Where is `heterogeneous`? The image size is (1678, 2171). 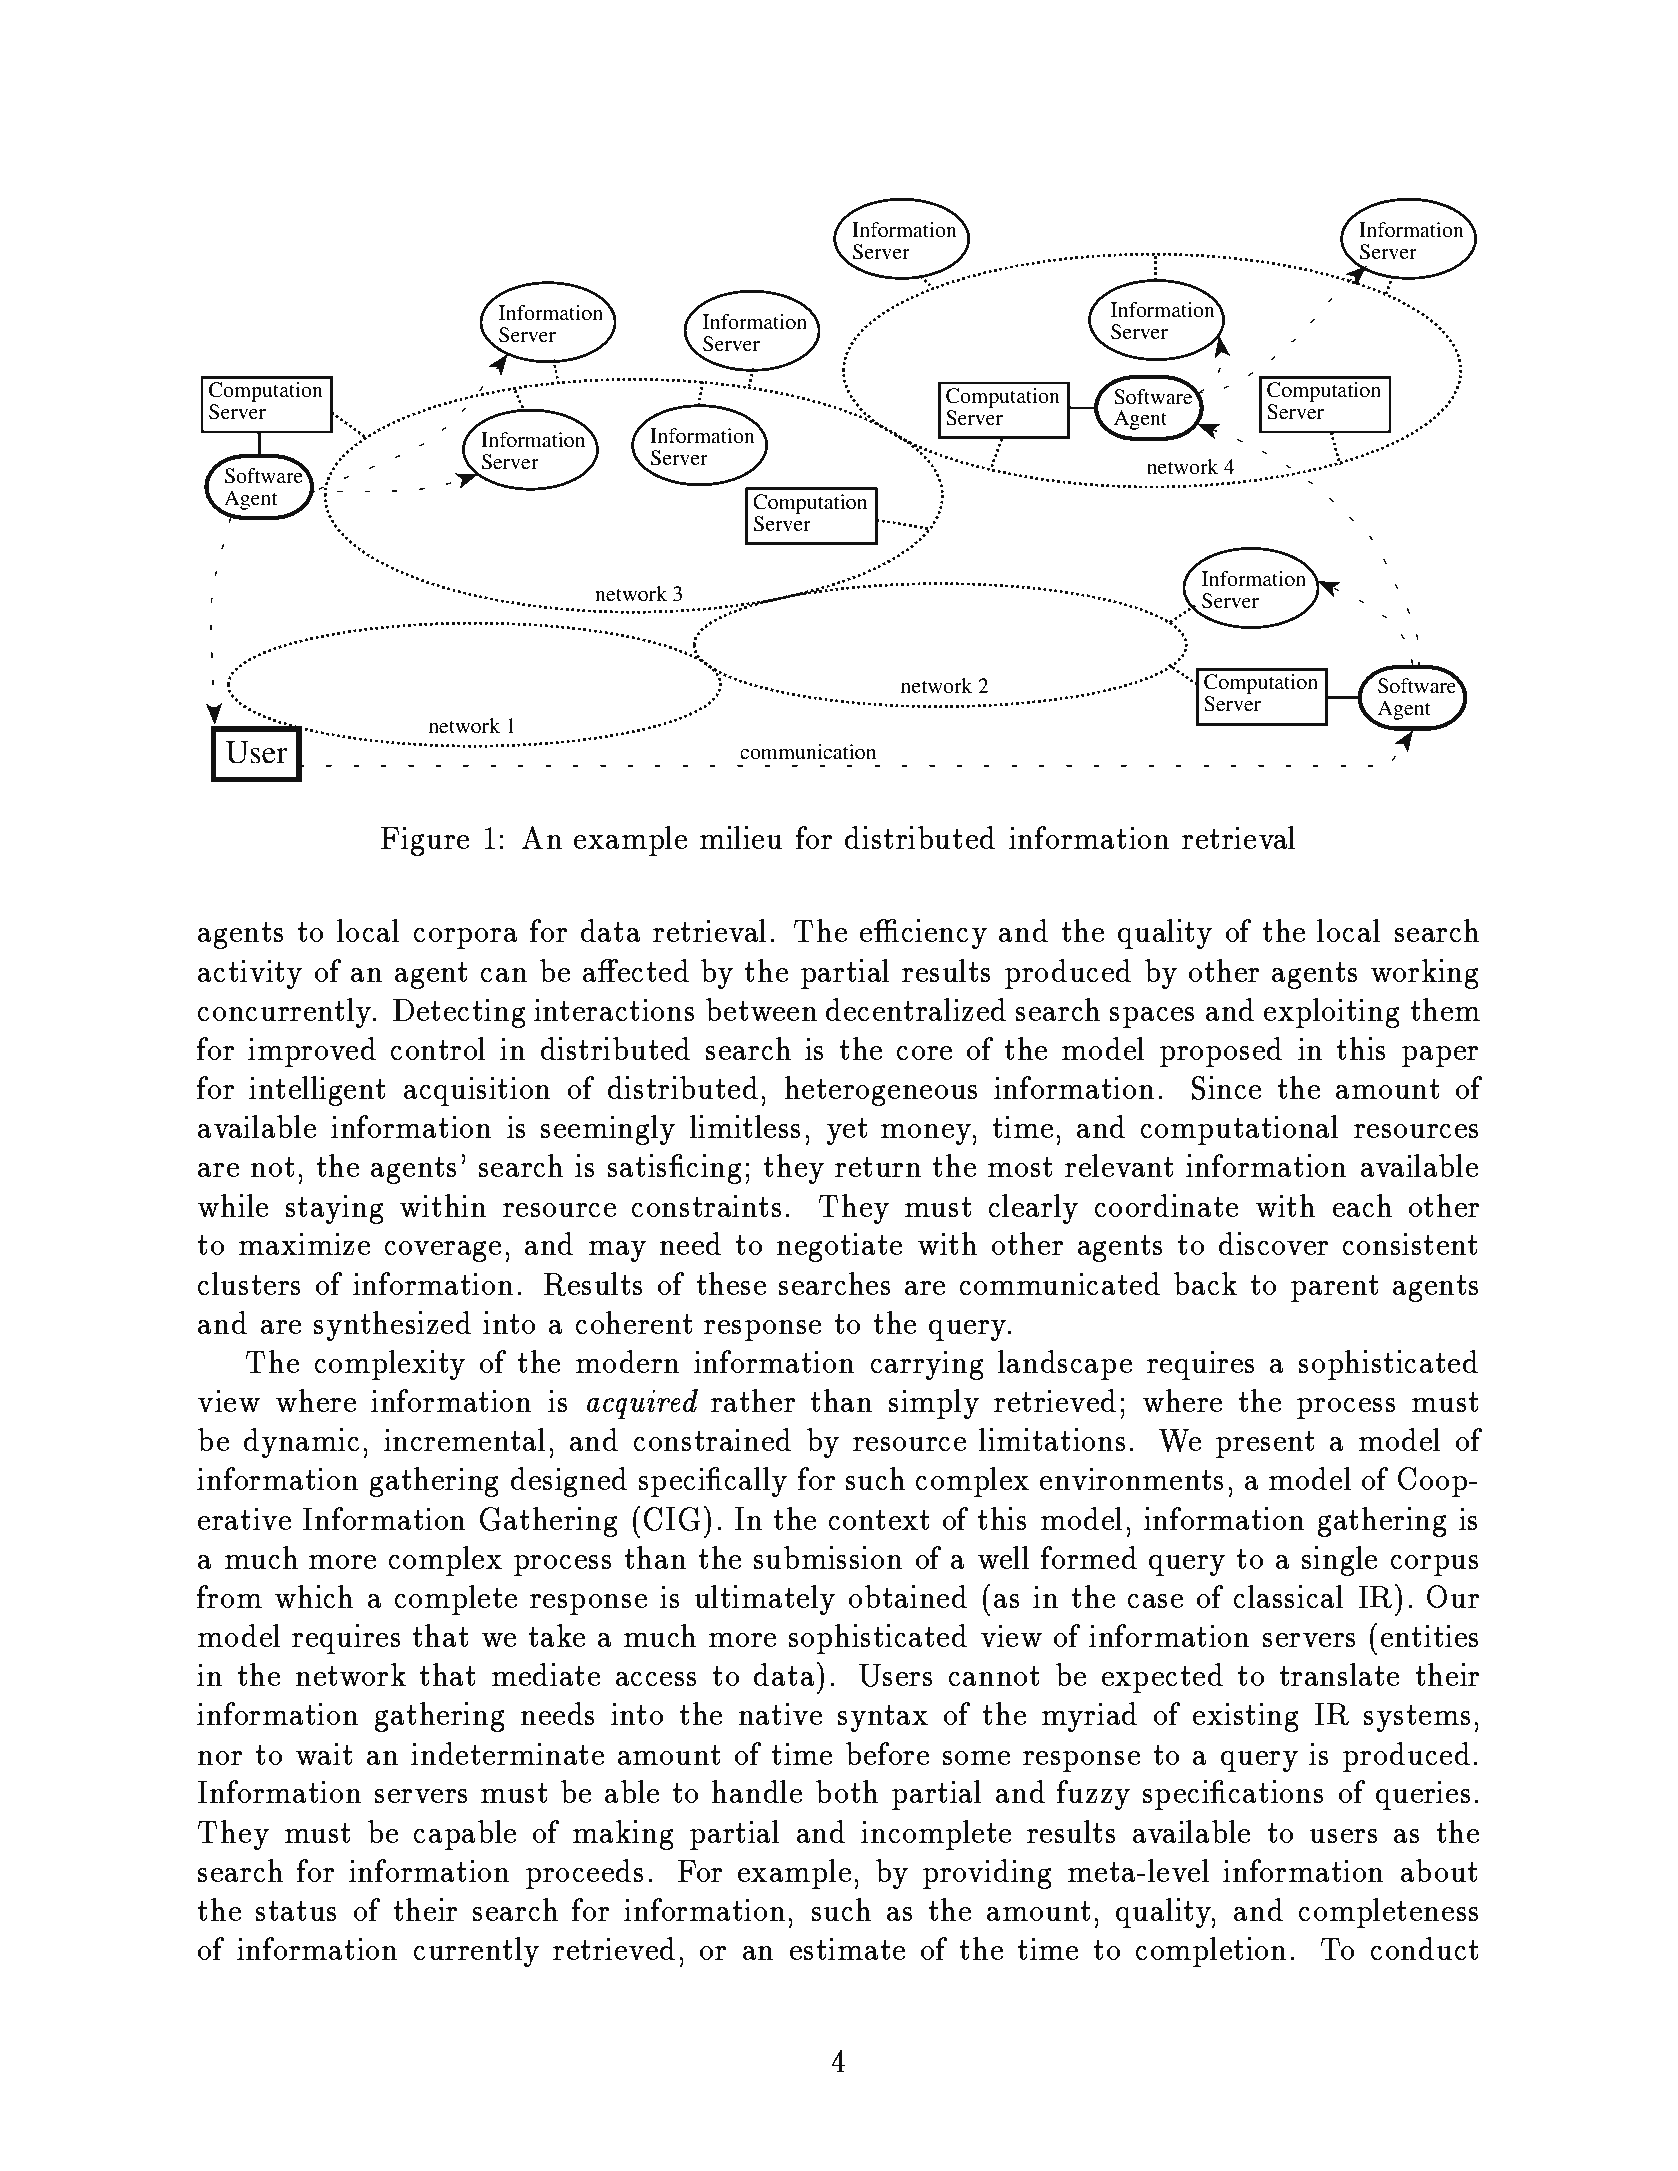 heterogeneous is located at coordinates (881, 1091).
